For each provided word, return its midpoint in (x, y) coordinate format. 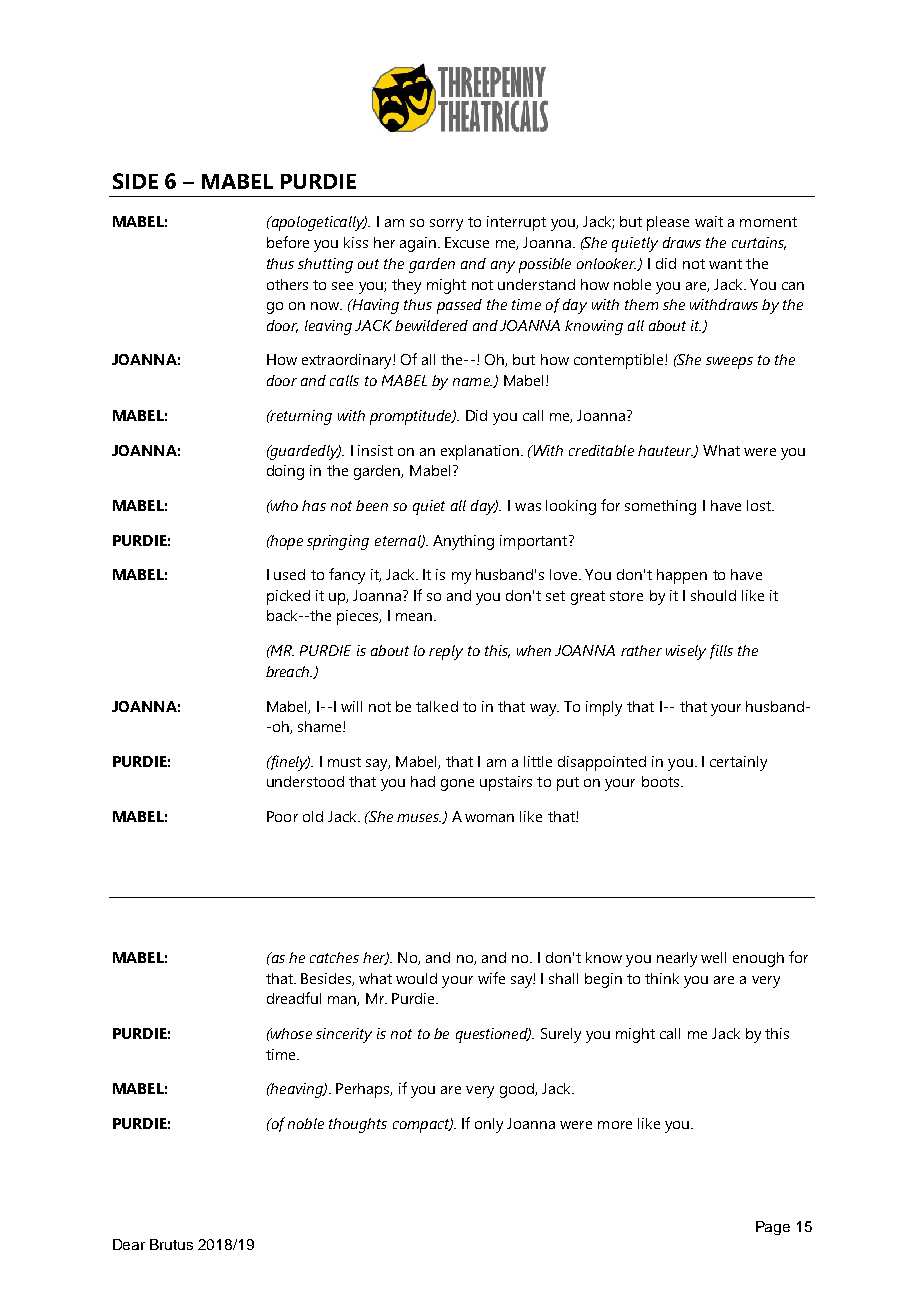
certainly (738, 763)
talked (437, 706)
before (288, 242)
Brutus (171, 1244)
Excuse (467, 242)
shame (321, 726)
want (725, 264)
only (489, 1125)
